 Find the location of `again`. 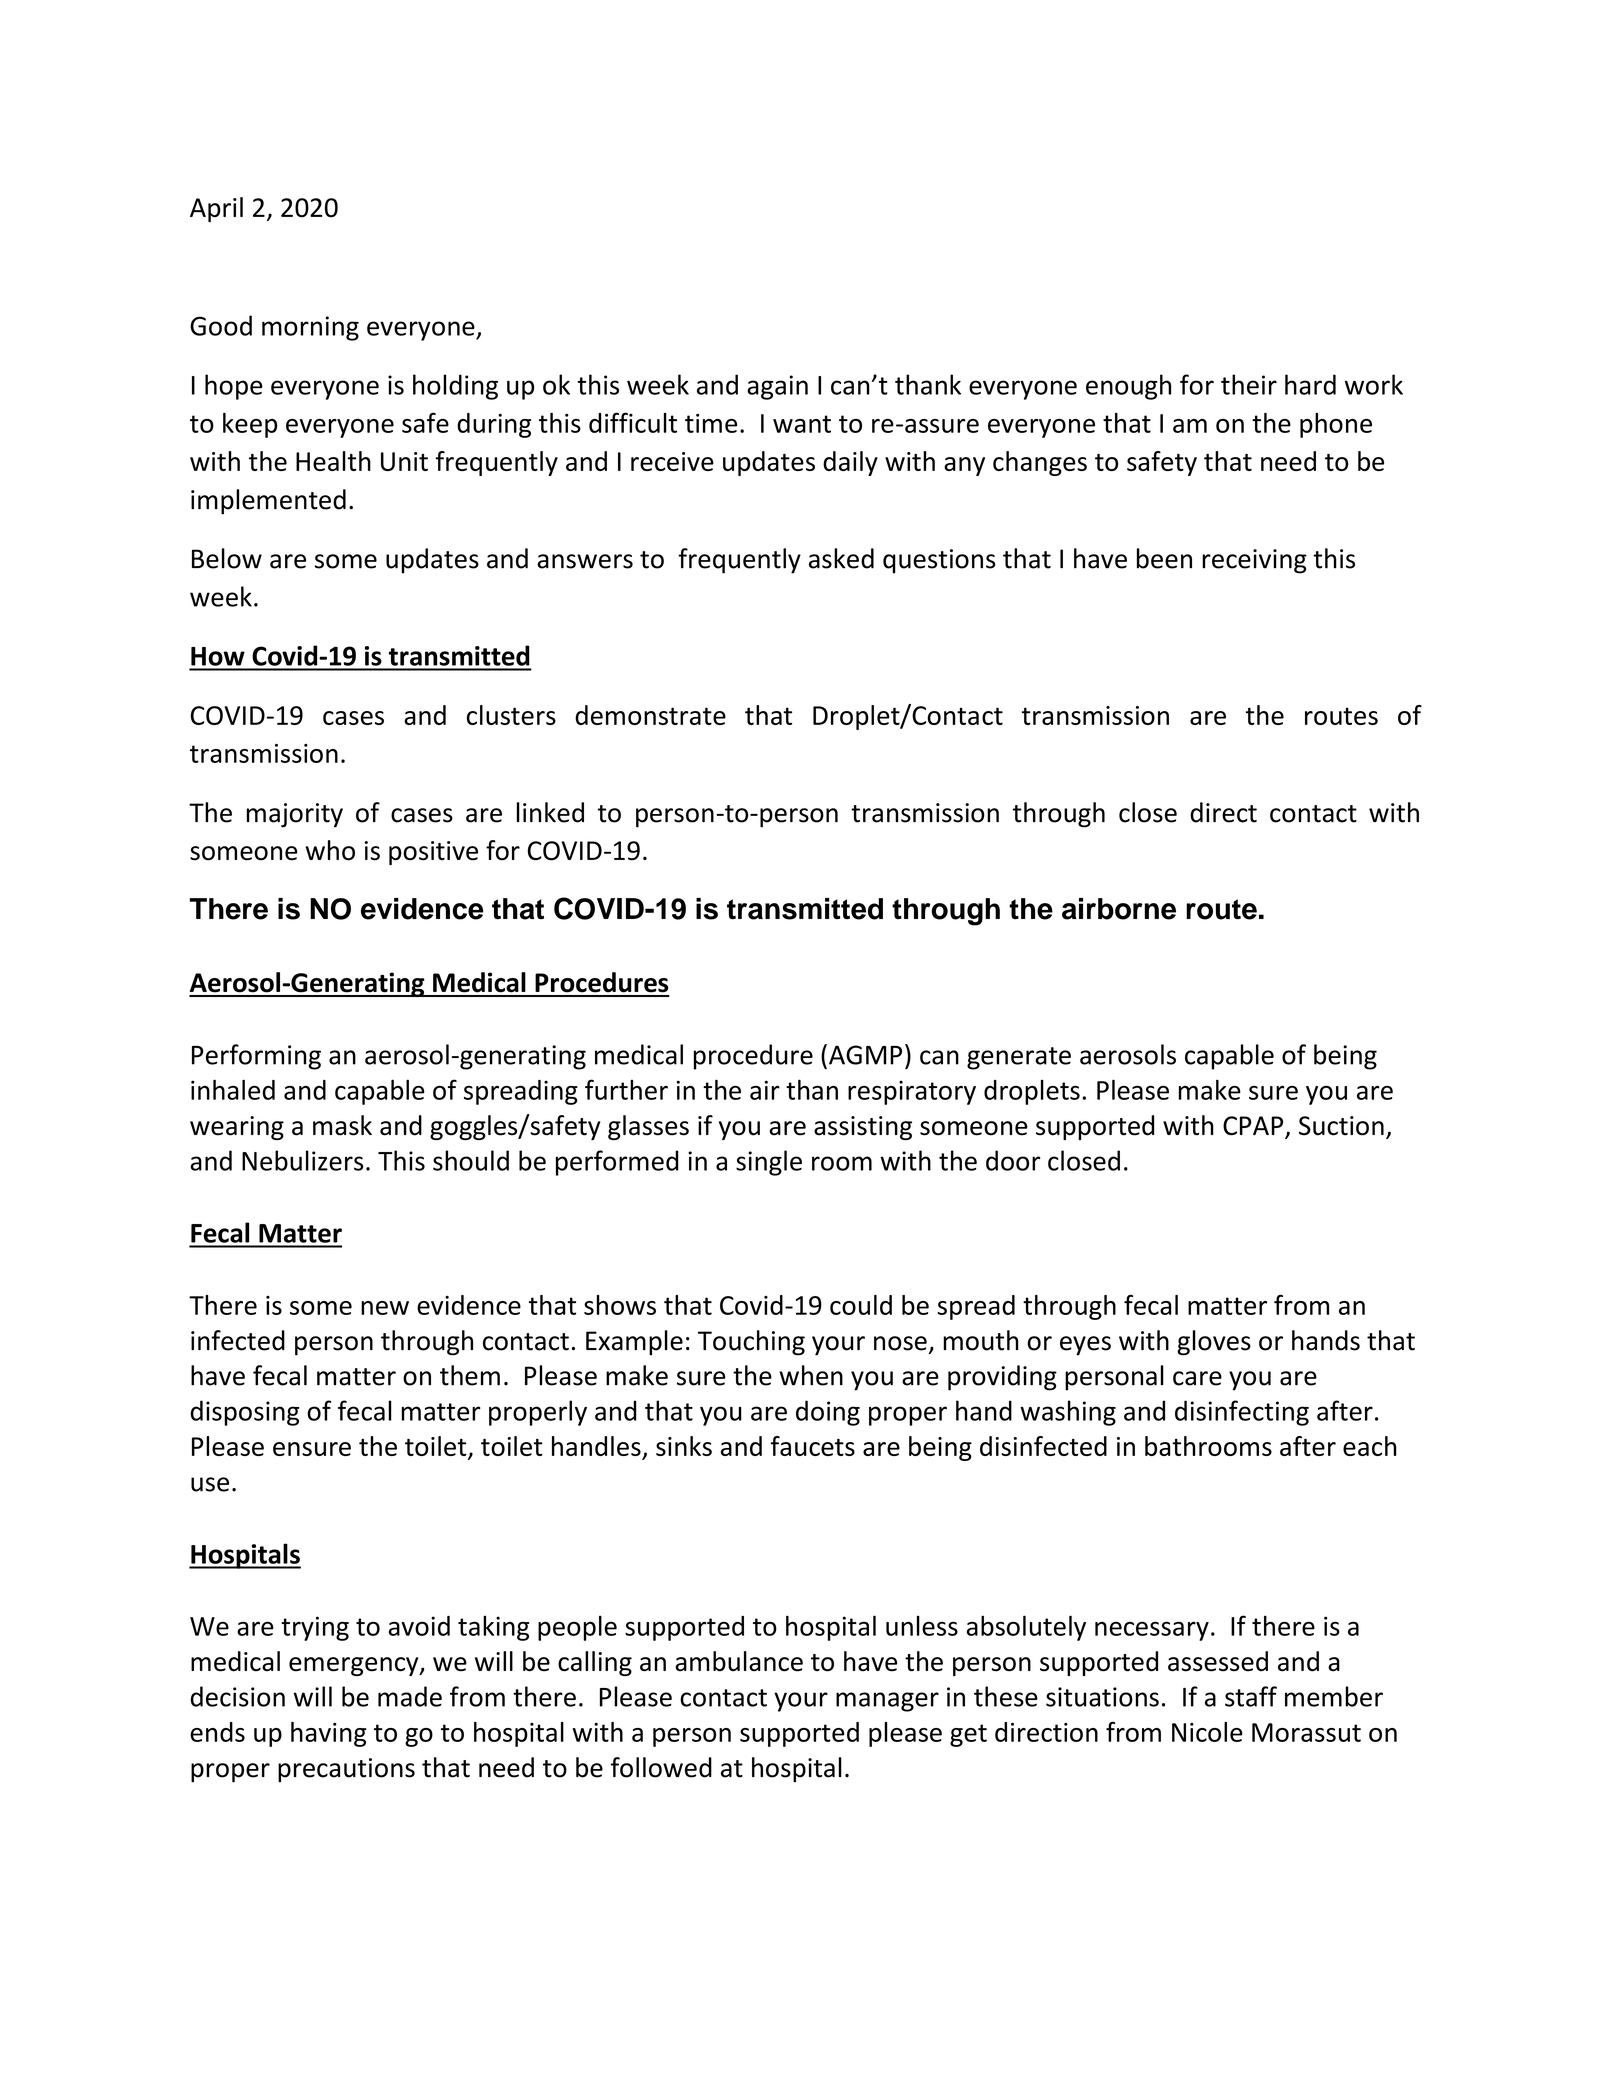

again is located at coordinates (777, 387).
